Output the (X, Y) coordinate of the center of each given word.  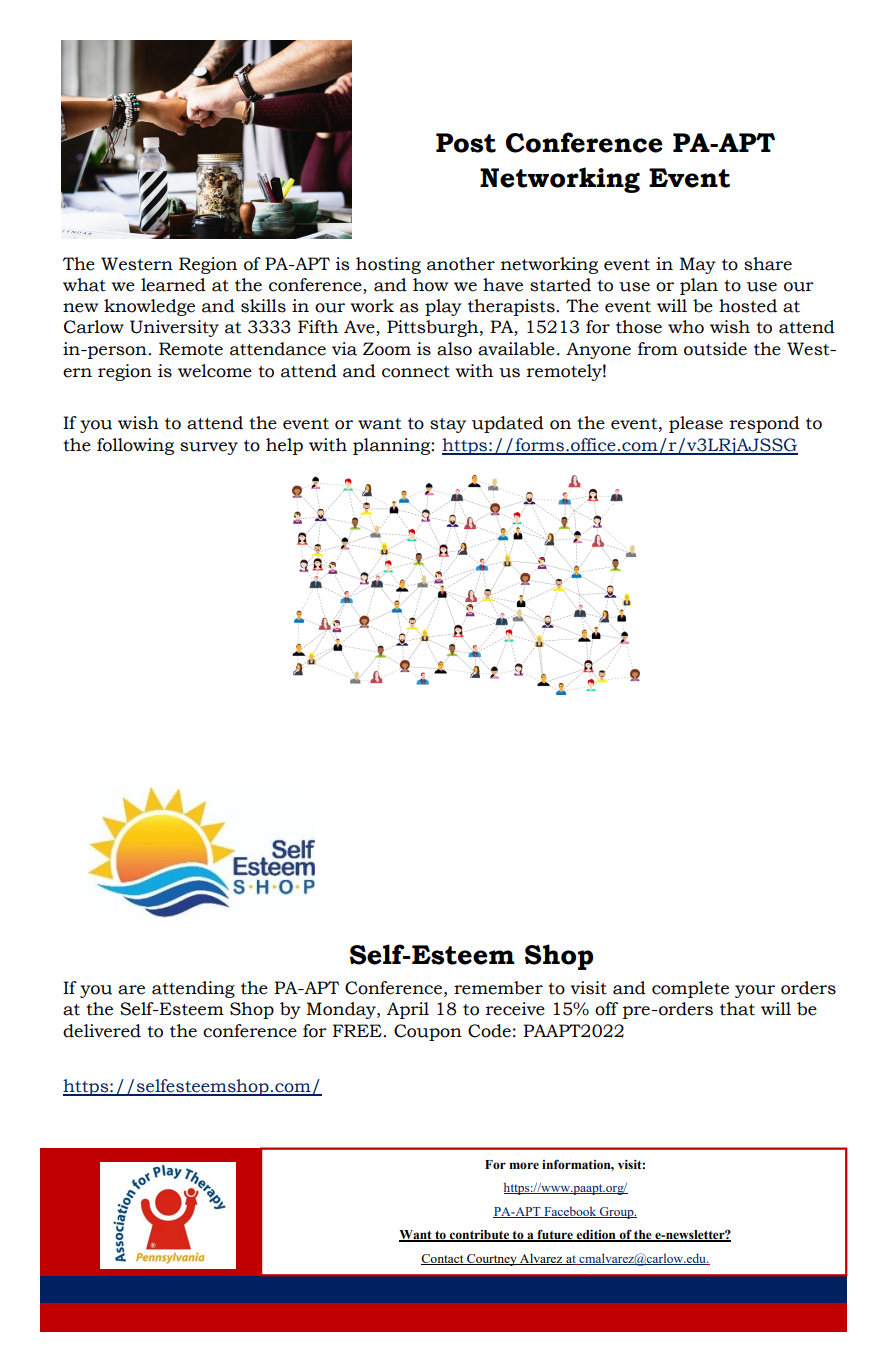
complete (690, 989)
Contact (443, 1259)
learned (173, 285)
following (135, 446)
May (697, 265)
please (696, 424)
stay (448, 425)
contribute (479, 1236)
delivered (102, 1031)
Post (466, 143)
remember (498, 988)
